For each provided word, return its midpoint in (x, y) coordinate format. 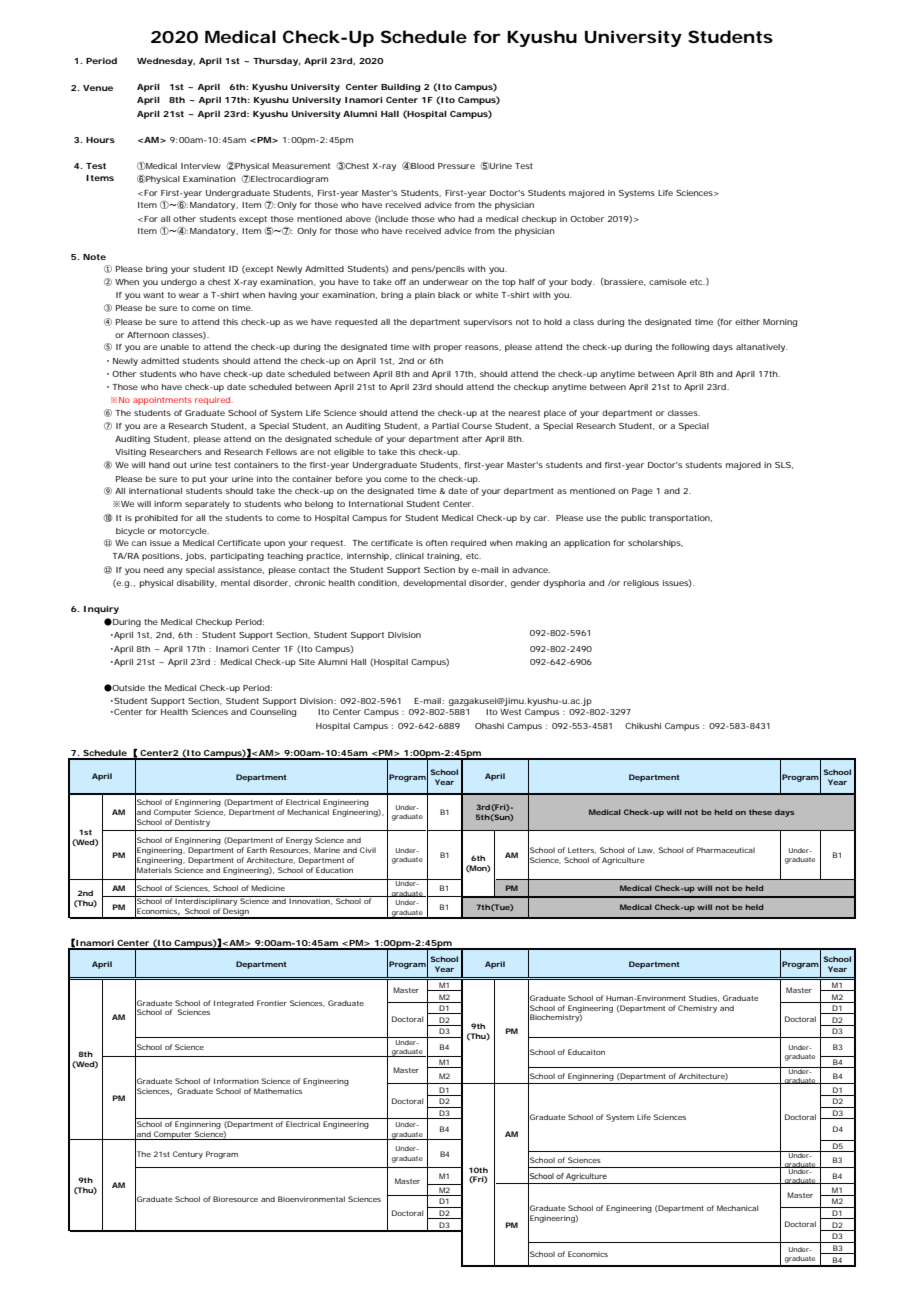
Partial (445, 426)
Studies (703, 998)
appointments (162, 401)
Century (188, 1155)
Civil (368, 850)
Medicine (268, 888)
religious (641, 584)
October (587, 219)
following (690, 348)
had (466, 219)
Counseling (273, 713)
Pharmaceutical (726, 850)
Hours (100, 140)
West (510, 712)
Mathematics (278, 1091)
